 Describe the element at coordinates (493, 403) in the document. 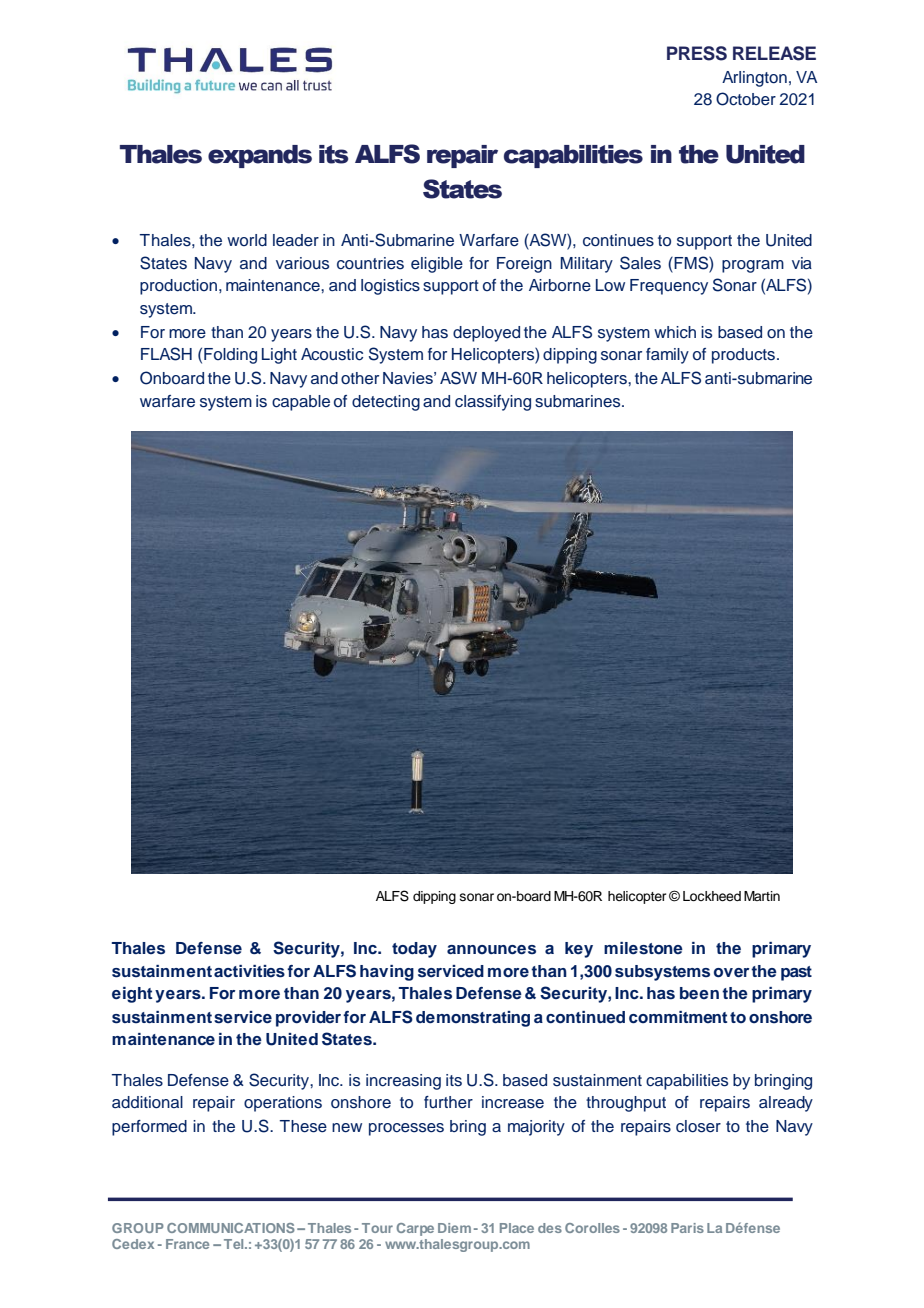

I see `classifying` at that location.
